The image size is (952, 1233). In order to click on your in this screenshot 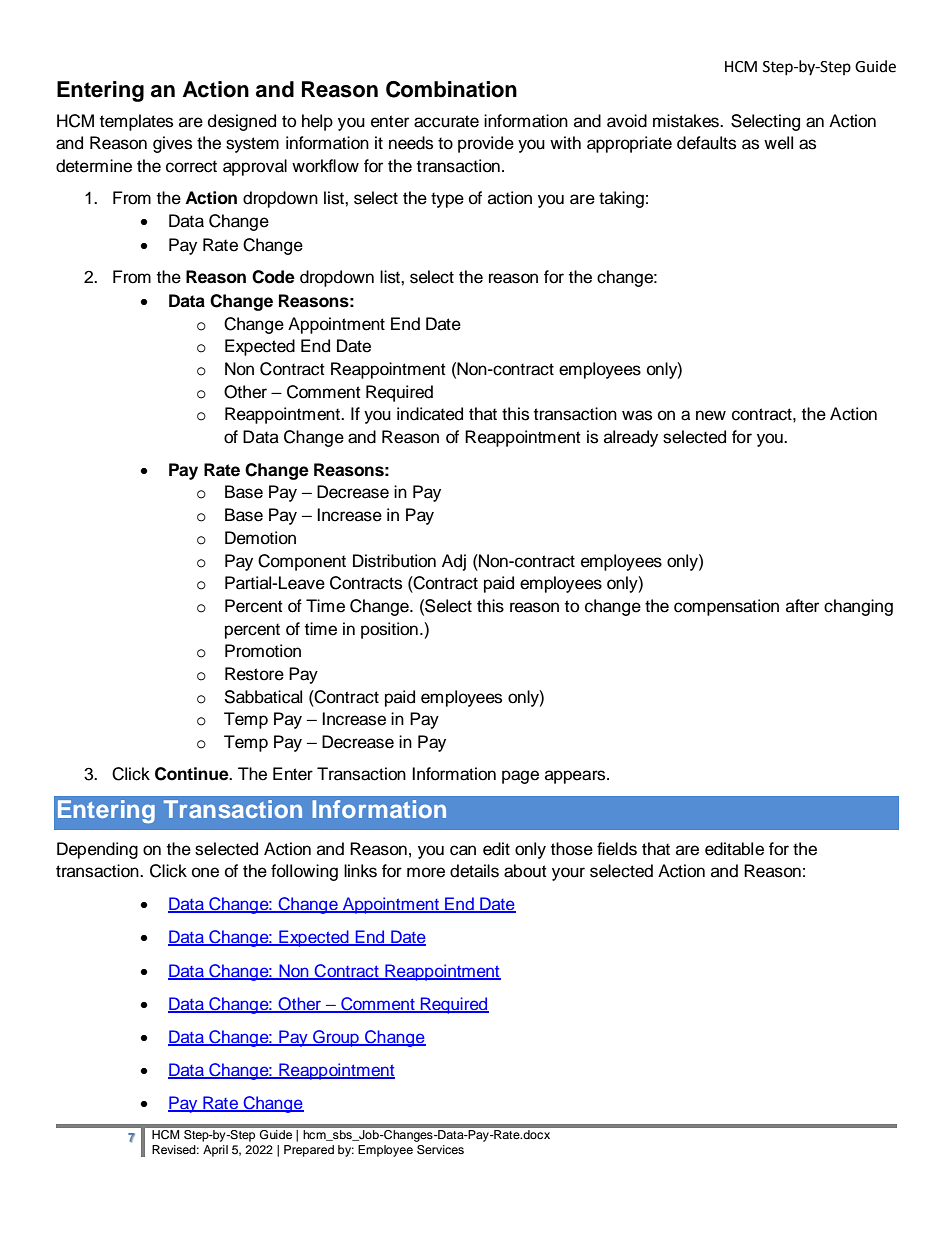, I will do `click(568, 874)`.
